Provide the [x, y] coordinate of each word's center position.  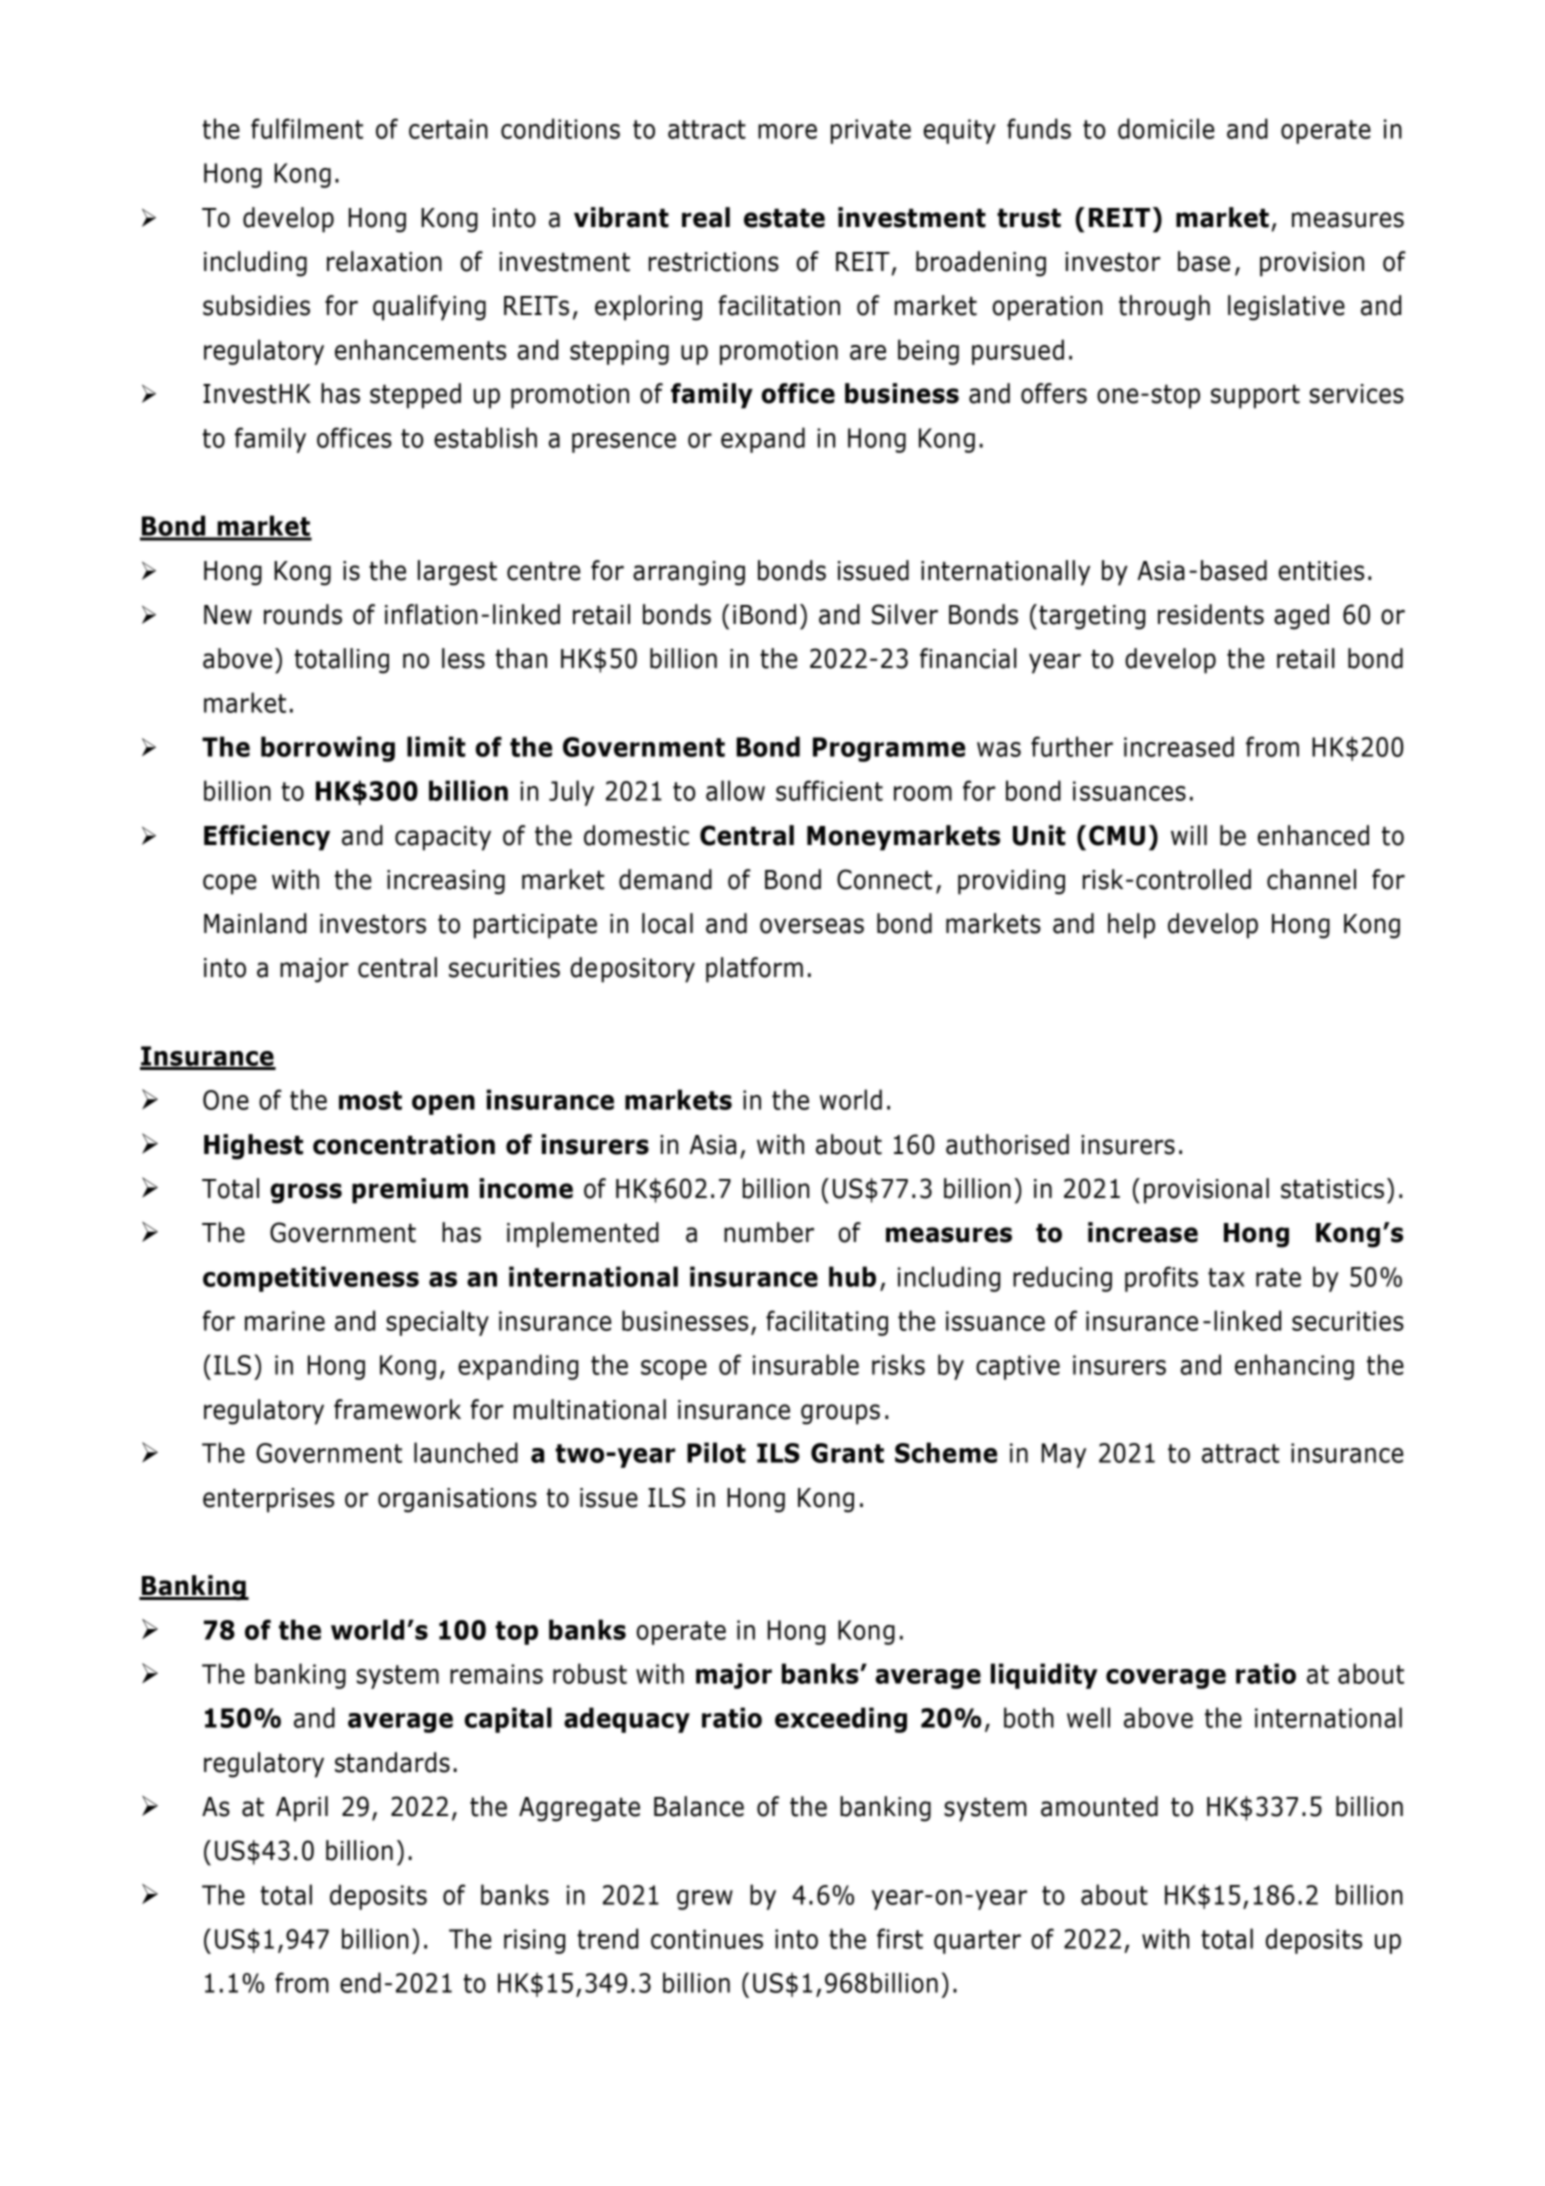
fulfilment [307, 128]
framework [397, 1409]
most [370, 1100]
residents [1211, 614]
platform [754, 970]
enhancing [1294, 1367]
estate [784, 218]
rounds [303, 614]
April [302, 1809]
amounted [1099, 1806]
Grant [847, 1453]
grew [705, 1900]
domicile [1166, 128]
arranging [689, 573]
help [1131, 926]
